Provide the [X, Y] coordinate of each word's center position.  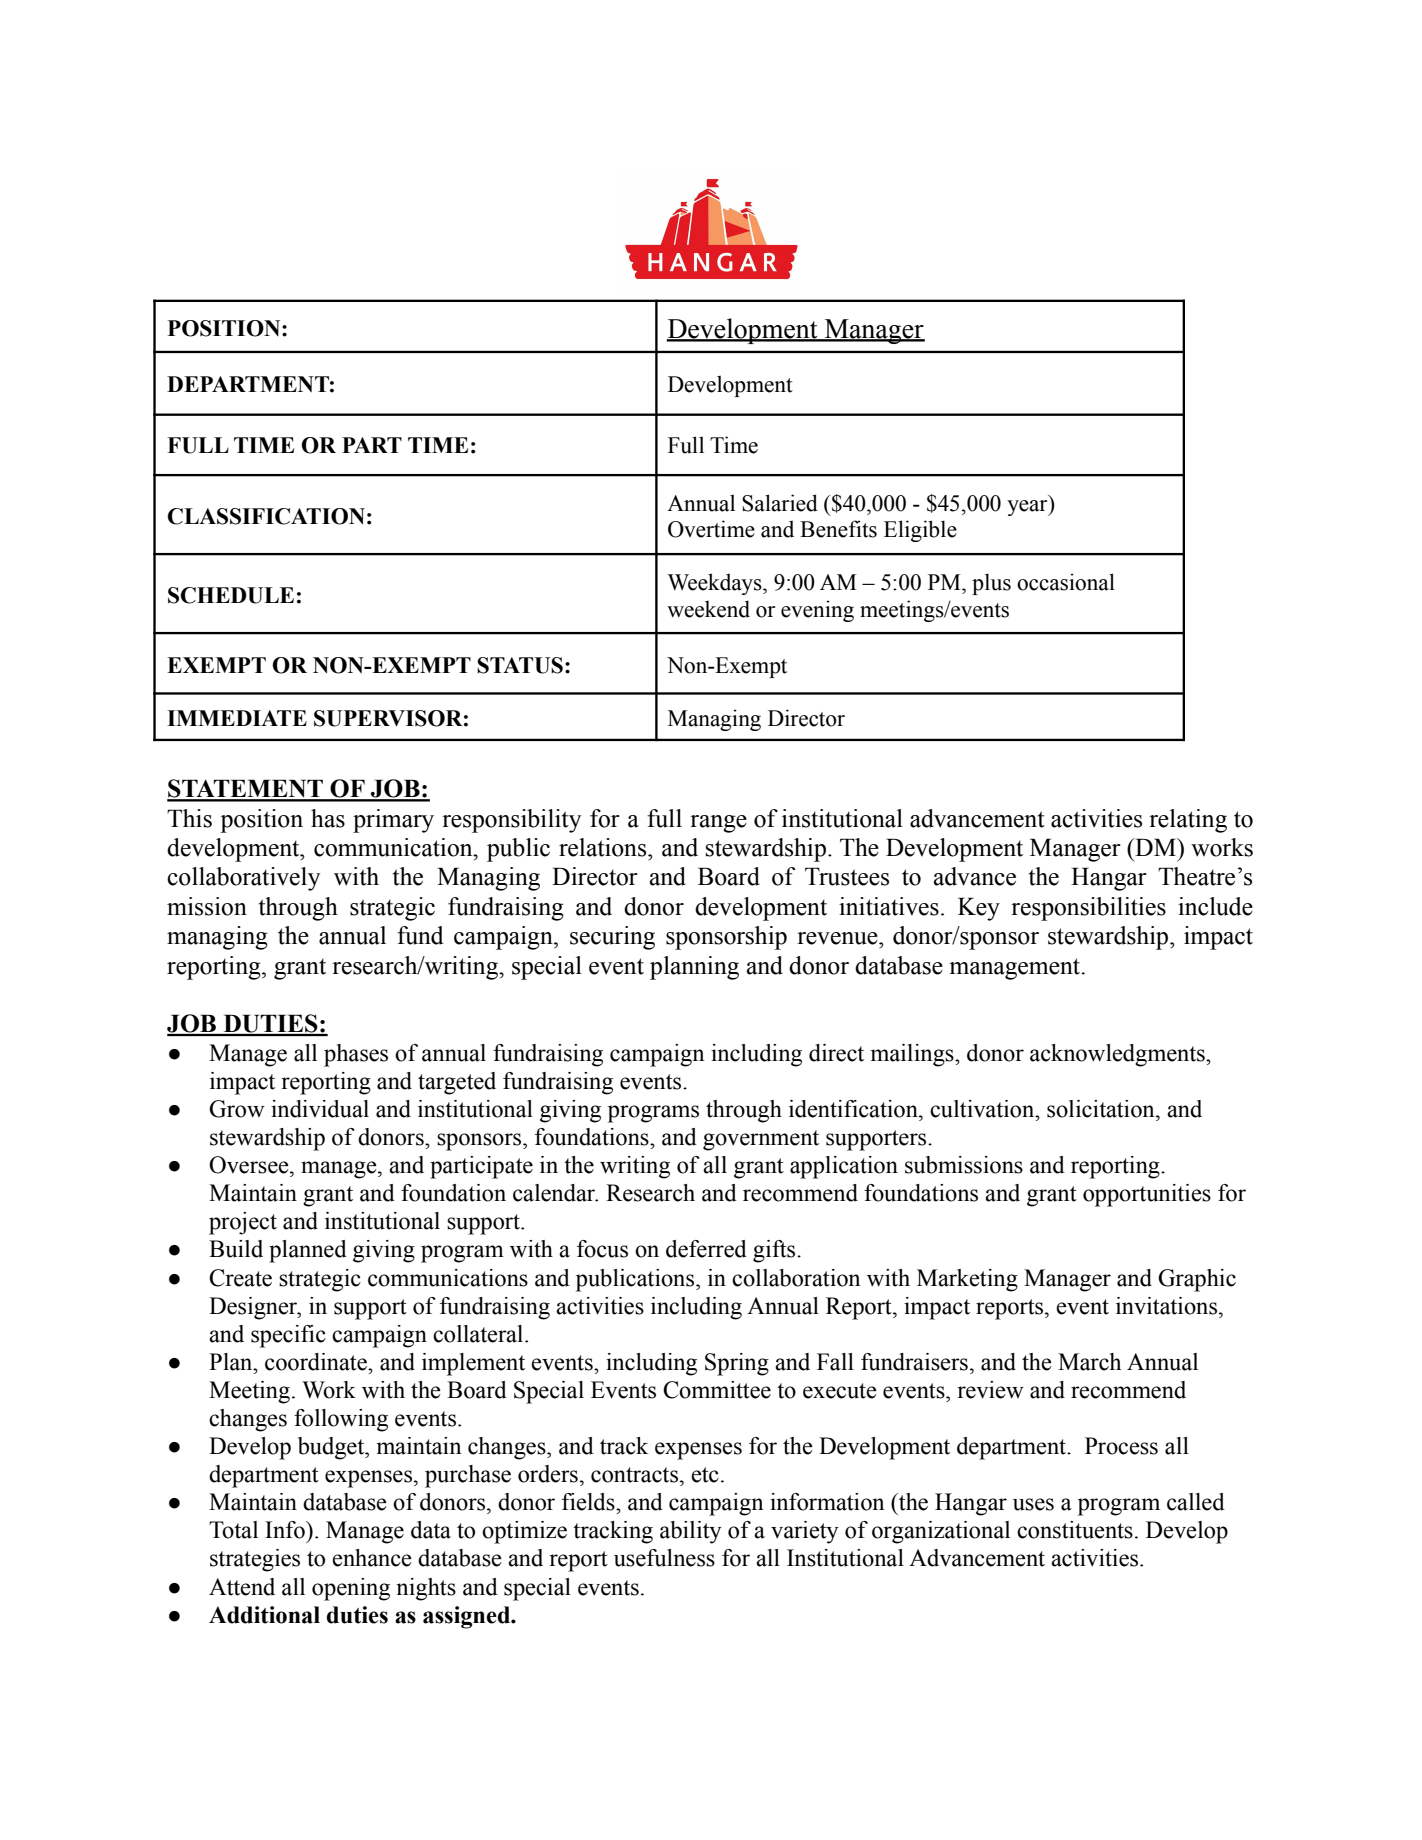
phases [356, 1055]
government [761, 1140]
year [1028, 508]
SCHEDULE [231, 595]
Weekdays [716, 584]
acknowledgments [1118, 1055]
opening [351, 1589]
